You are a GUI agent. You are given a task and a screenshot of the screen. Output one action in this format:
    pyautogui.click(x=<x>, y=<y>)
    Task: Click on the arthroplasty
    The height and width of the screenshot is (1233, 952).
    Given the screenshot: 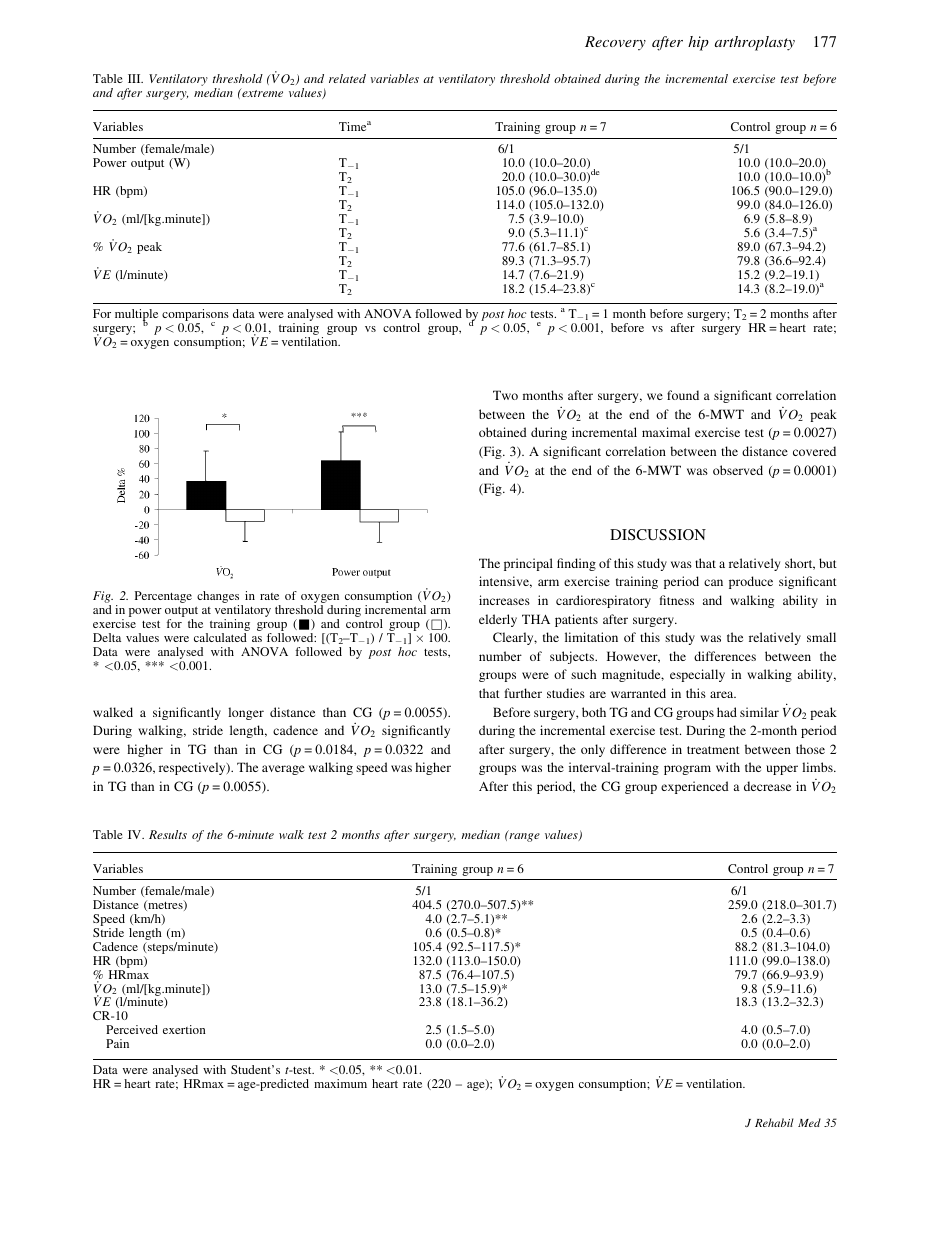 What is the action you would take?
    pyautogui.click(x=755, y=43)
